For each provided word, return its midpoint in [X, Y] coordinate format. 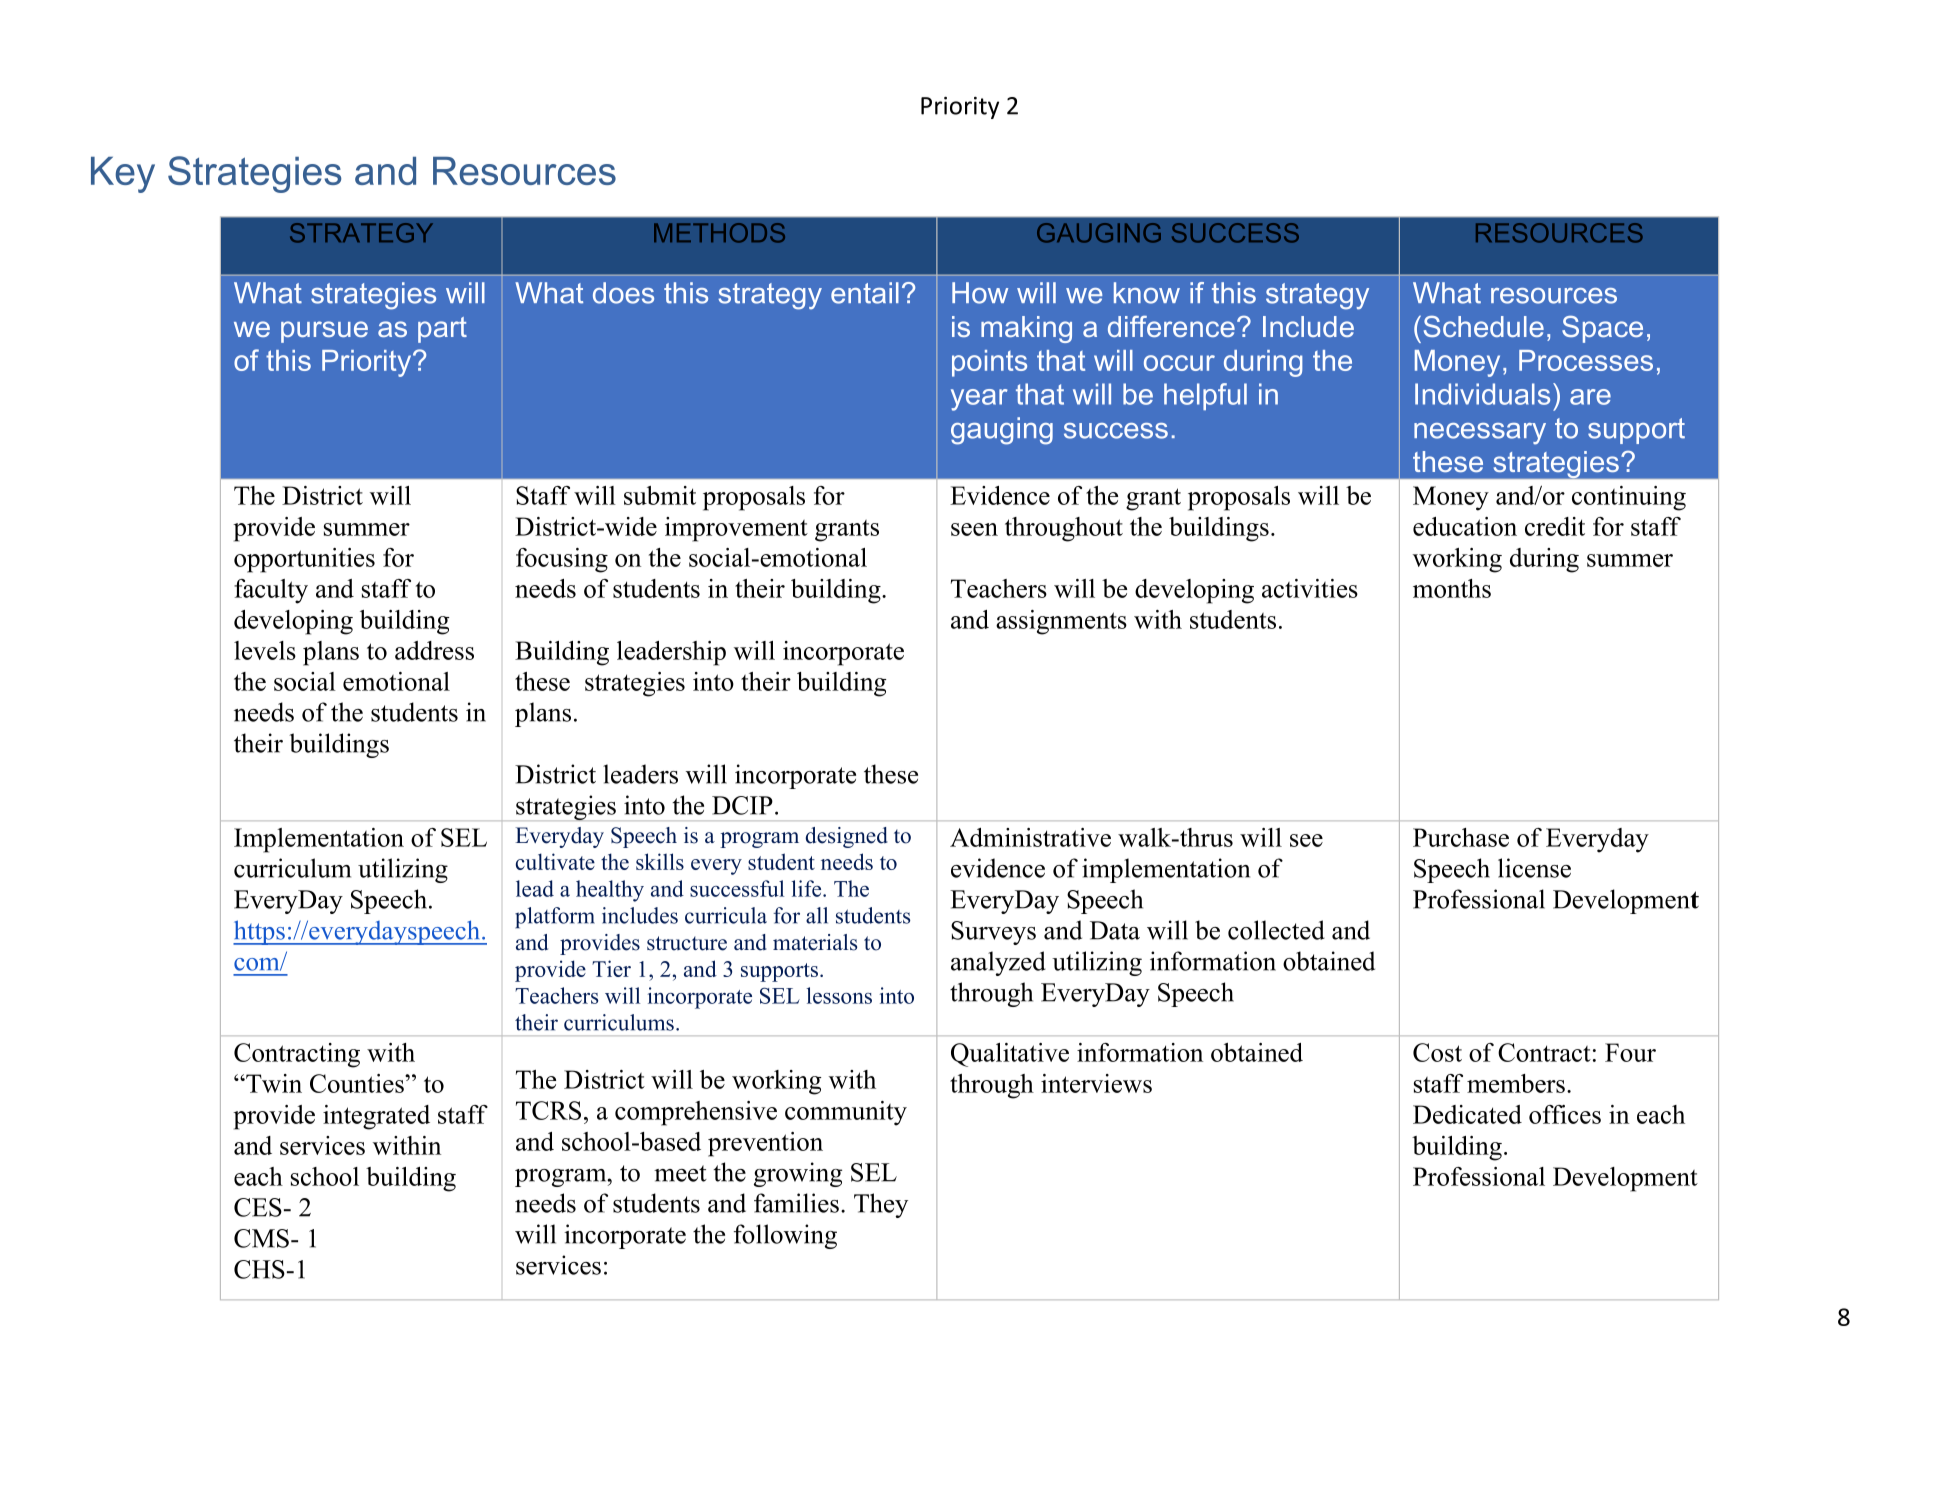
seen [974, 529]
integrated [376, 1117]
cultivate [555, 861]
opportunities [304, 560]
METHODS [719, 233]
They [881, 1205]
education [1465, 526]
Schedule [1484, 326]
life [806, 888]
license [1534, 868]
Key [123, 175]
